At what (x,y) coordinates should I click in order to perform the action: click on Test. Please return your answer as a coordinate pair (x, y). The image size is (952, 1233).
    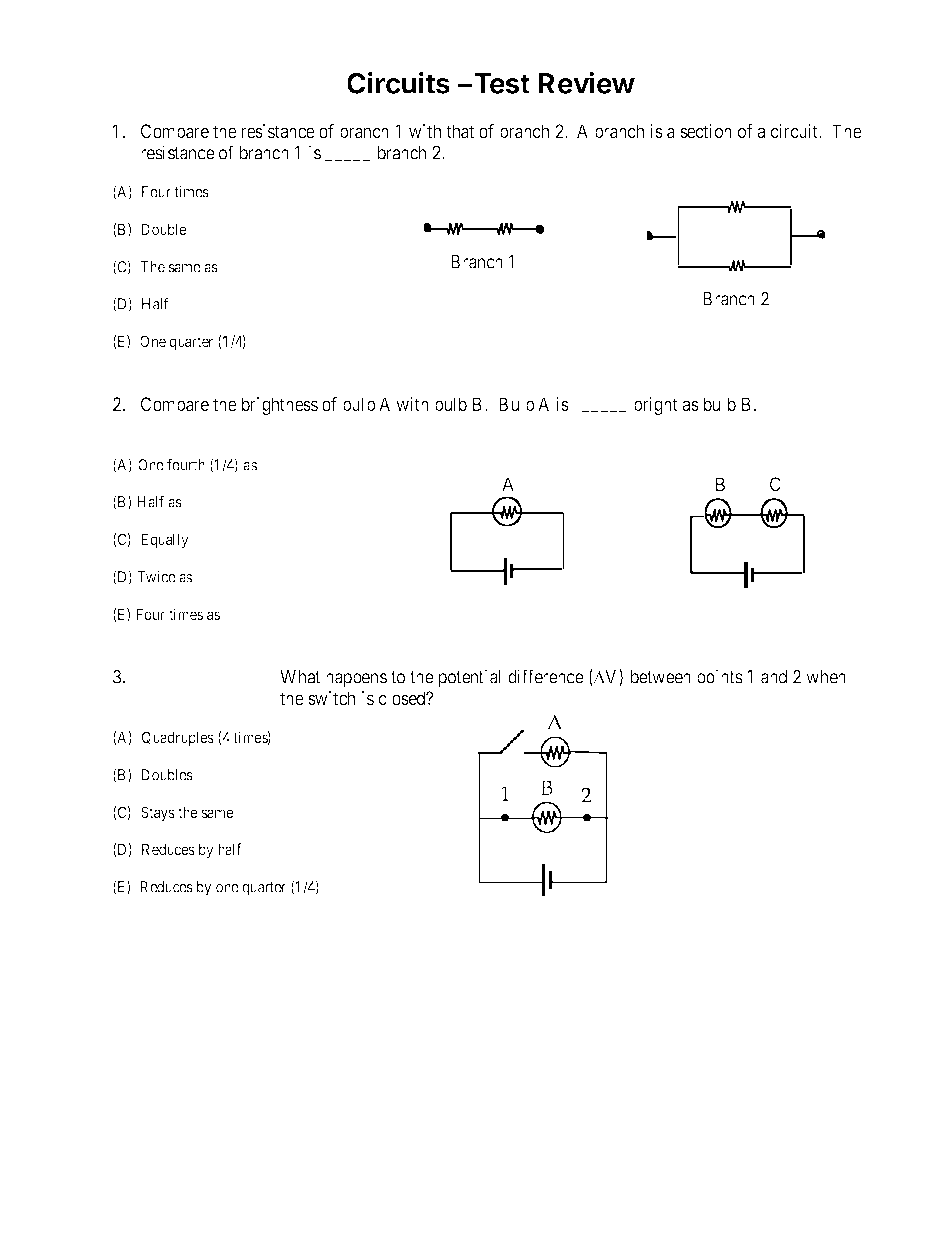
    Looking at the image, I should click on (502, 83).
